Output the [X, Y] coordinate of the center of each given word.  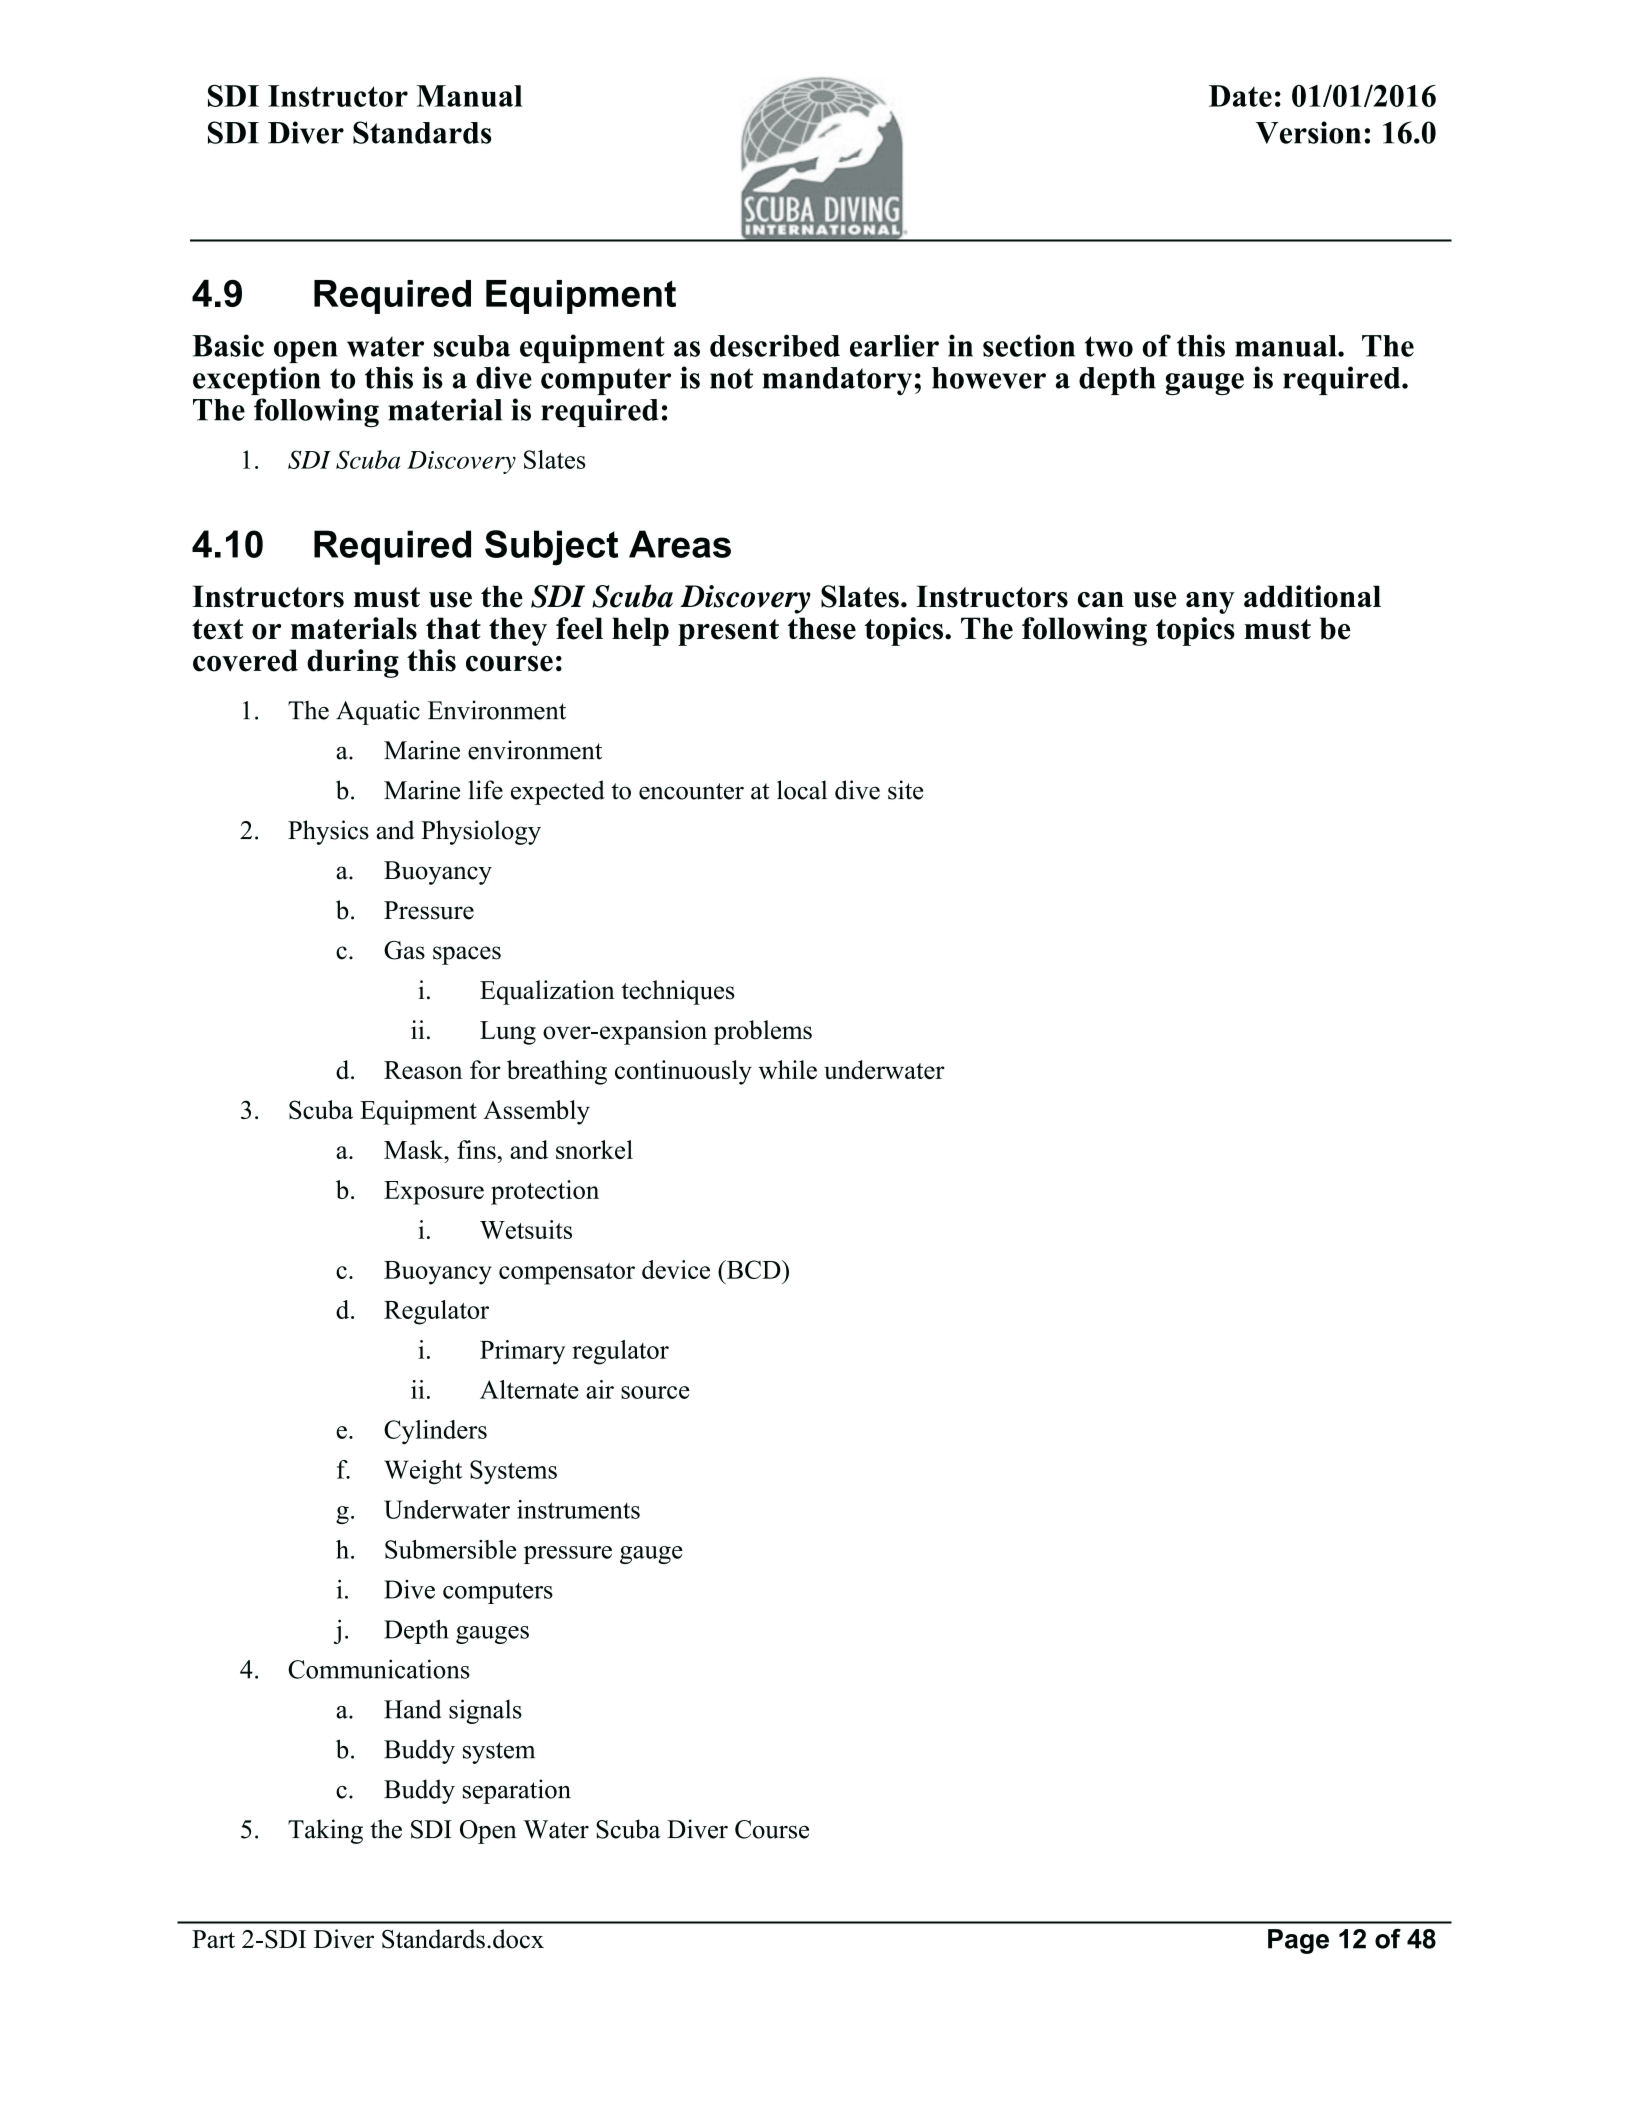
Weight [423, 1472]
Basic [228, 345]
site [905, 790]
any [1210, 603]
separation [517, 1791]
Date [1240, 96]
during [353, 663]
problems [763, 1032]
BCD [753, 1269]
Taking [325, 1831]
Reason [423, 1070]
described [775, 345]
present [728, 632]
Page [1298, 1941]
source [655, 1392]
